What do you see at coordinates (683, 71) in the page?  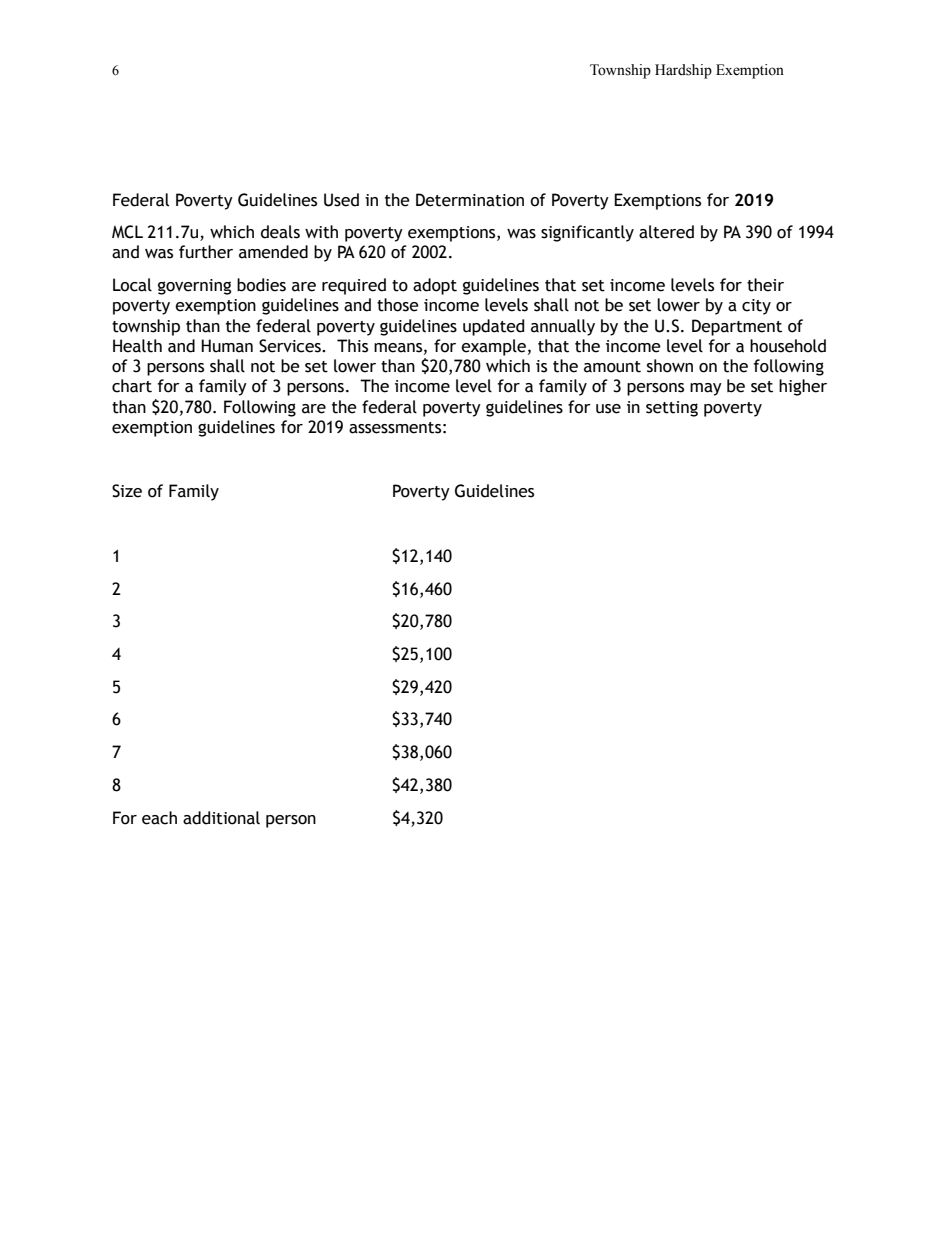 I see `Hardship` at bounding box center [683, 71].
